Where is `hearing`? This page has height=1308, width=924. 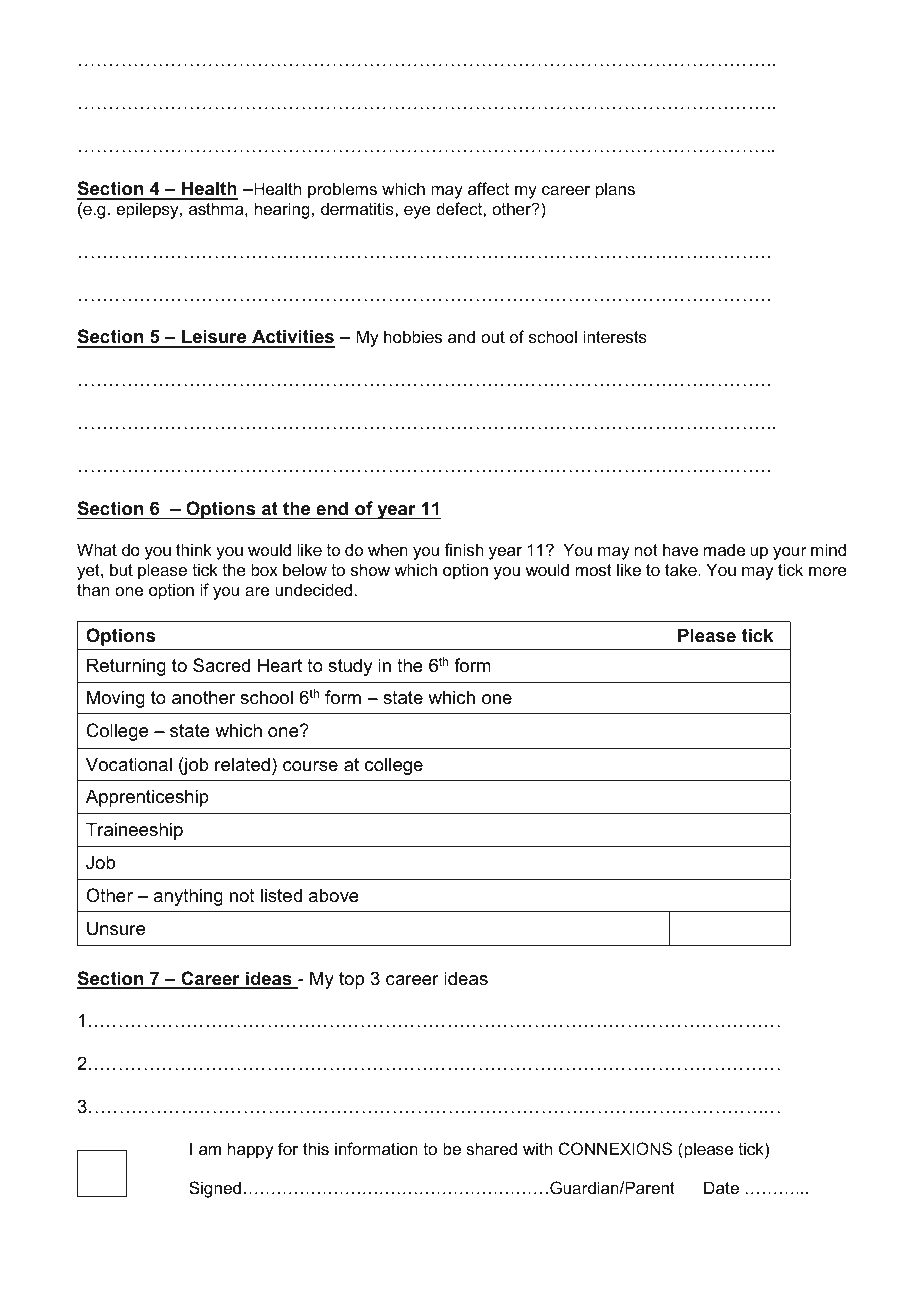
hearing is located at coordinates (282, 210).
